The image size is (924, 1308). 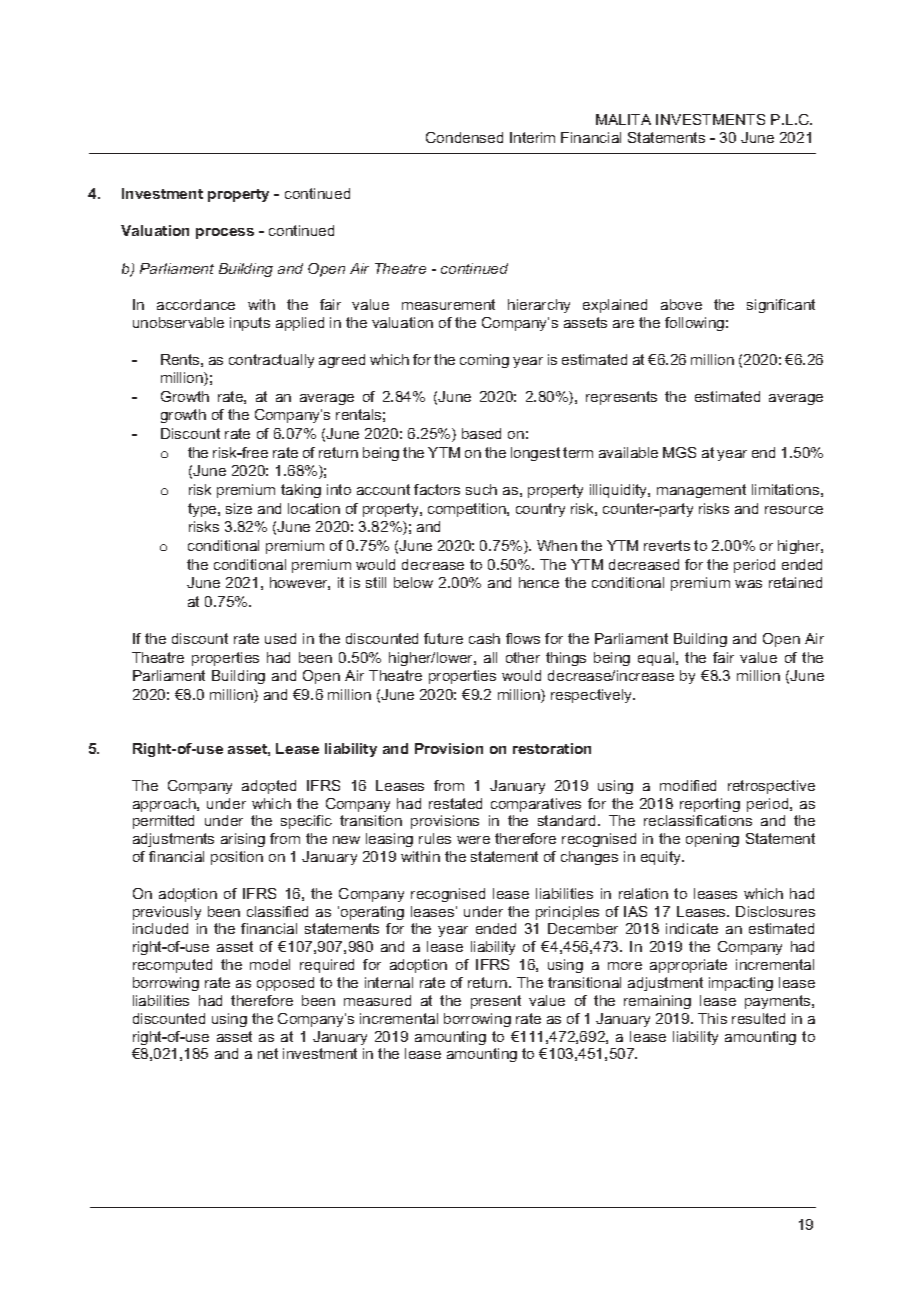 I want to click on was, so click(x=748, y=584).
